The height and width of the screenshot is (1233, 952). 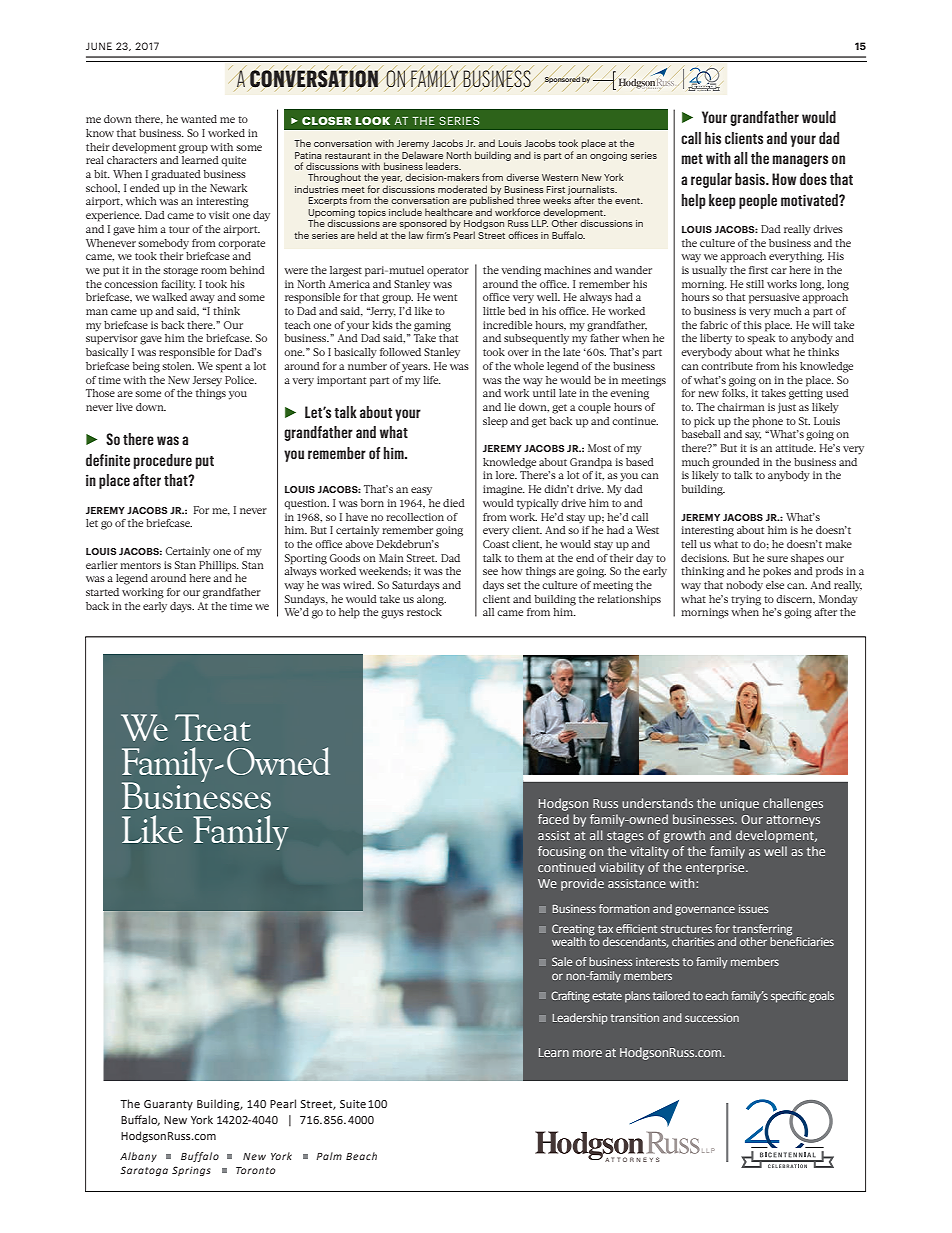 I want to click on Delaware, so click(x=422, y=155).
